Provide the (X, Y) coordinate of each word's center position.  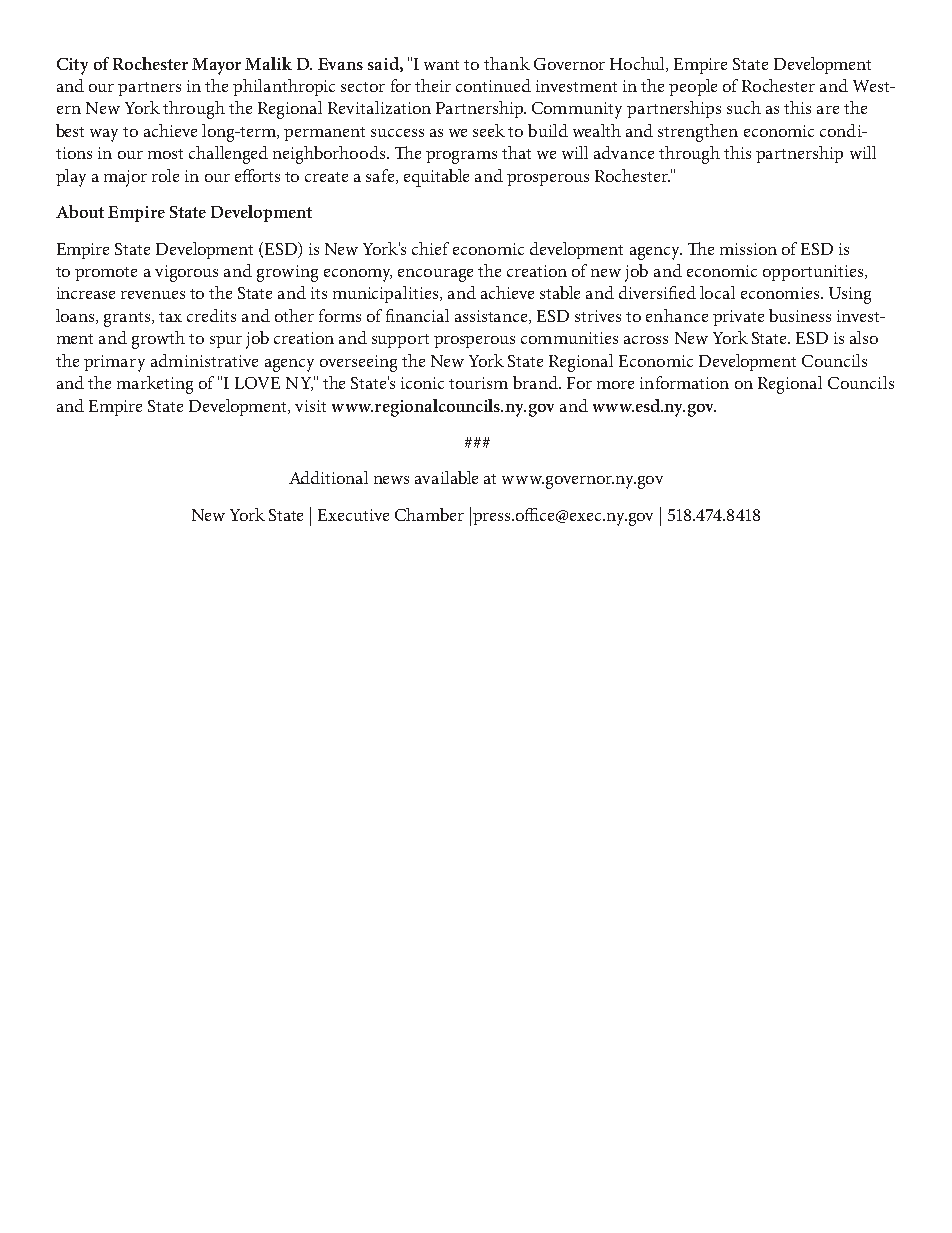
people (693, 87)
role (165, 175)
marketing (155, 385)
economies (780, 293)
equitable (436, 178)
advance (624, 152)
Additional (328, 477)
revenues (153, 295)
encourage (435, 275)
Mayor (216, 66)
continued (493, 85)
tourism (478, 383)
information (684, 382)
